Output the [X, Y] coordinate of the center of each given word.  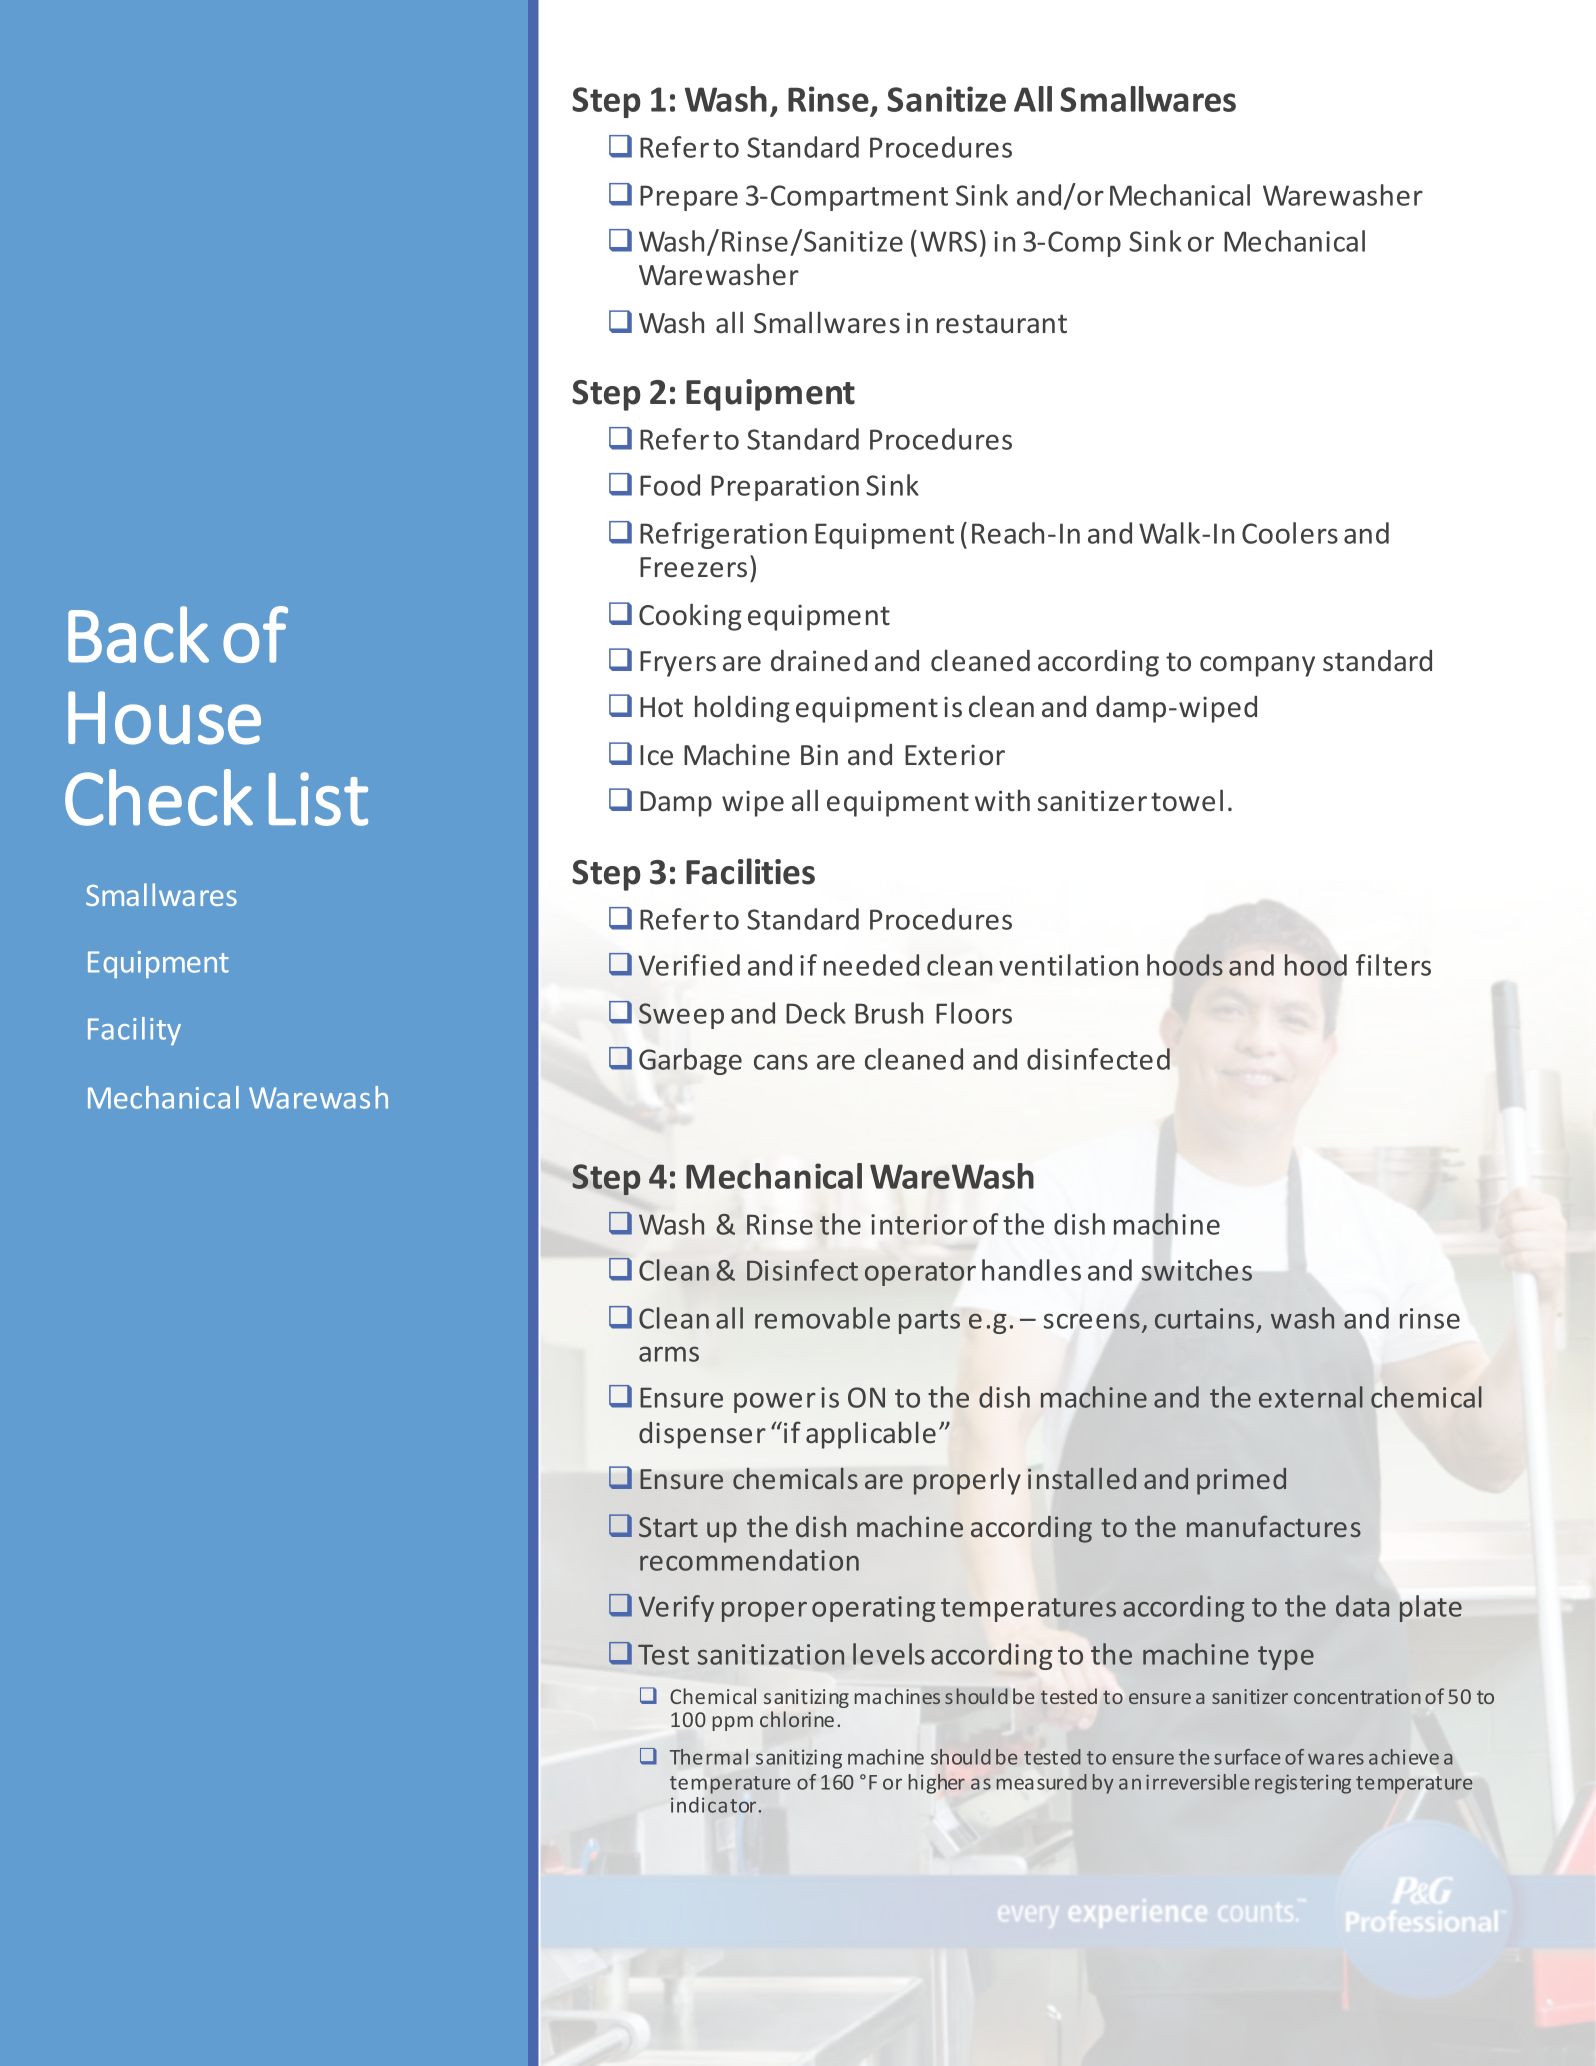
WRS [948, 241]
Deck [816, 1013]
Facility [134, 1031]
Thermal [709, 1757]
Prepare [689, 198]
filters [1393, 965]
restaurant [1002, 324]
